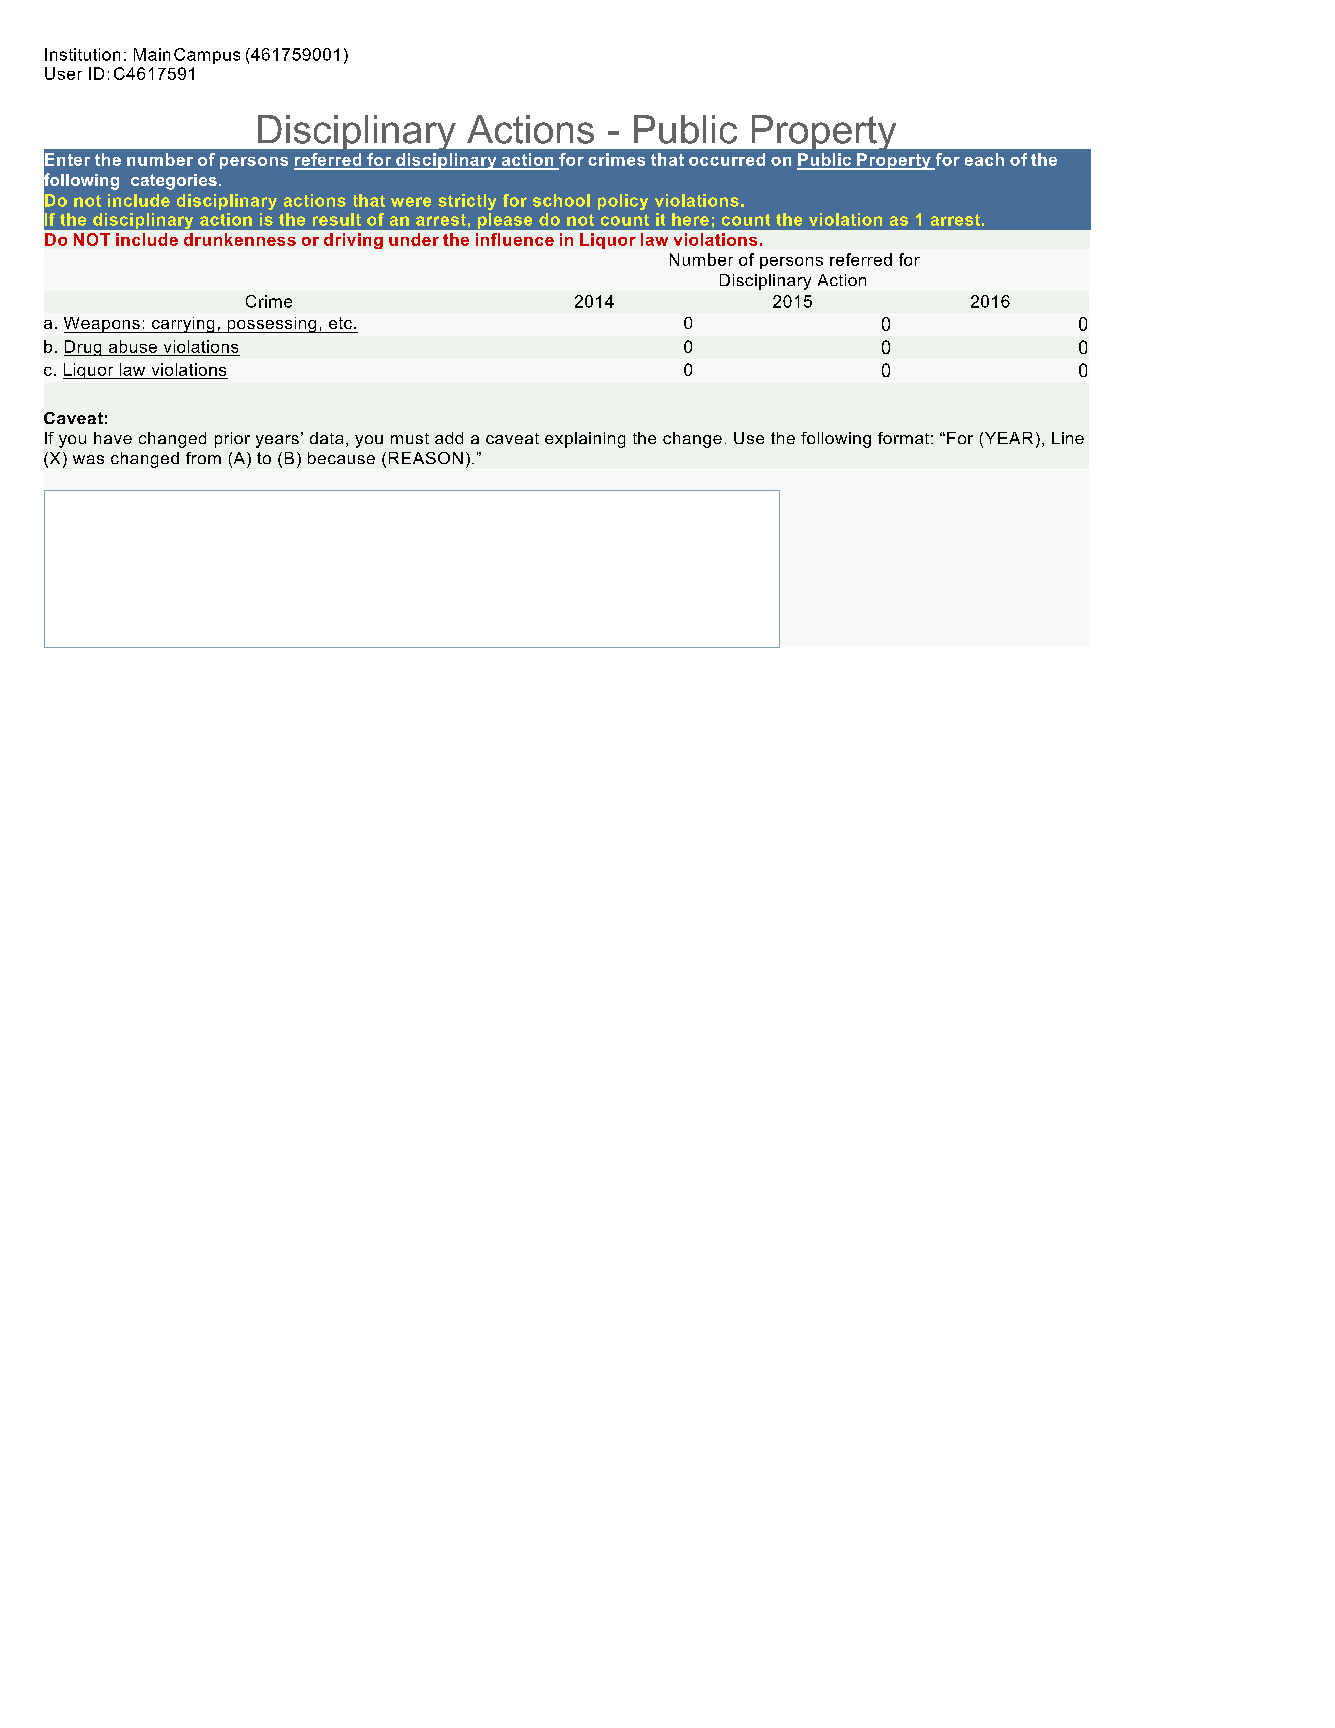 The image size is (1335, 1728). I want to click on etc, so click(340, 323).
